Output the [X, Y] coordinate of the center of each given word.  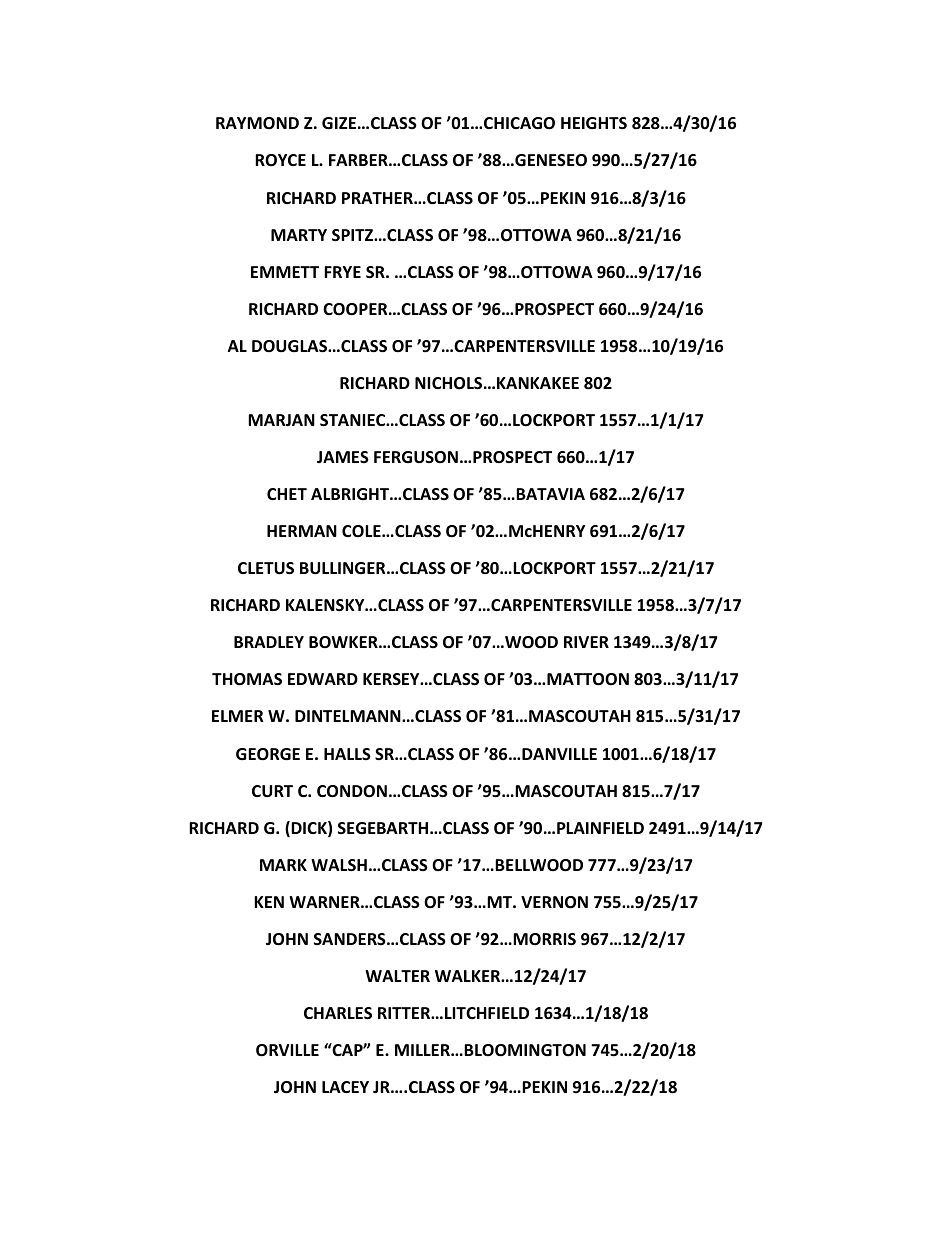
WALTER [397, 976]
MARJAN [281, 420]
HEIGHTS [594, 123]
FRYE [342, 272]
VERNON [554, 902]
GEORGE [268, 754]
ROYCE [280, 160]
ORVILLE [287, 1050]
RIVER [586, 642]
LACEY [345, 1087]
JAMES [343, 457]
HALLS [347, 754]
